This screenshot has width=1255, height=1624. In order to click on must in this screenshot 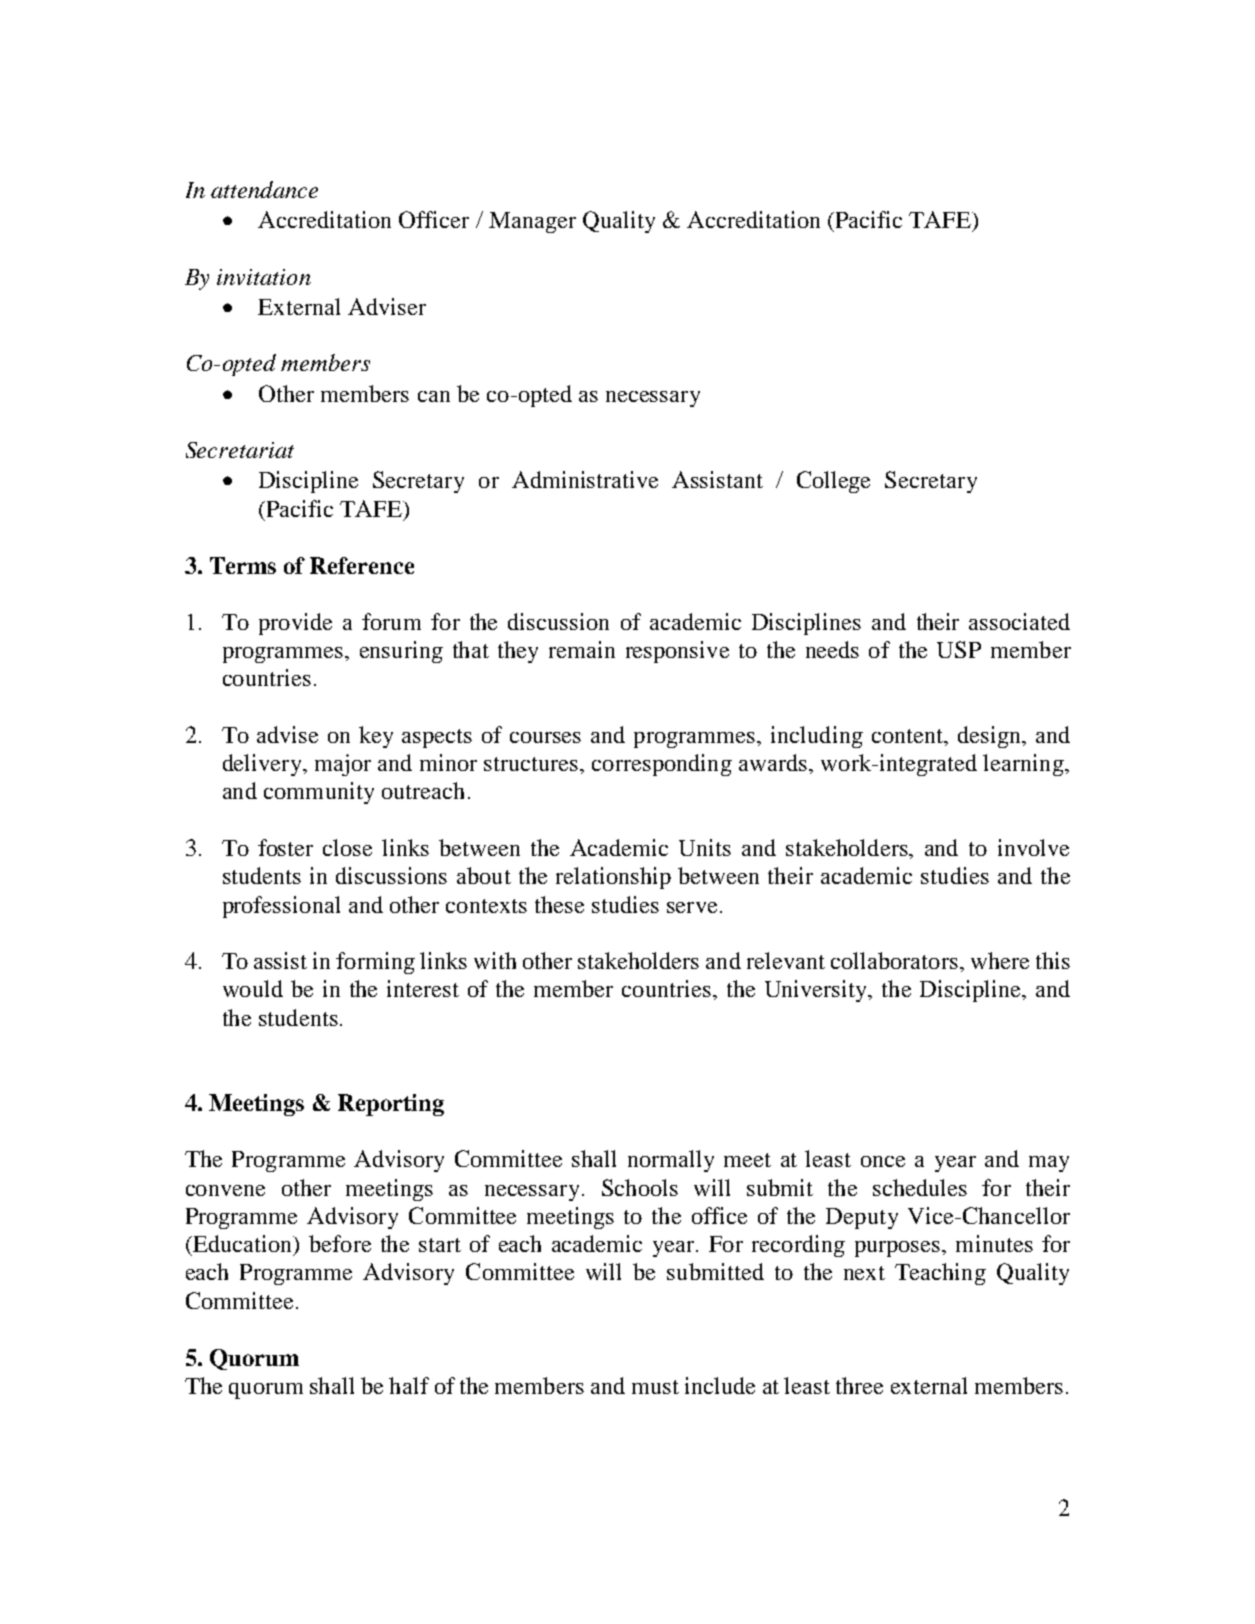, I will do `click(655, 1387)`.
